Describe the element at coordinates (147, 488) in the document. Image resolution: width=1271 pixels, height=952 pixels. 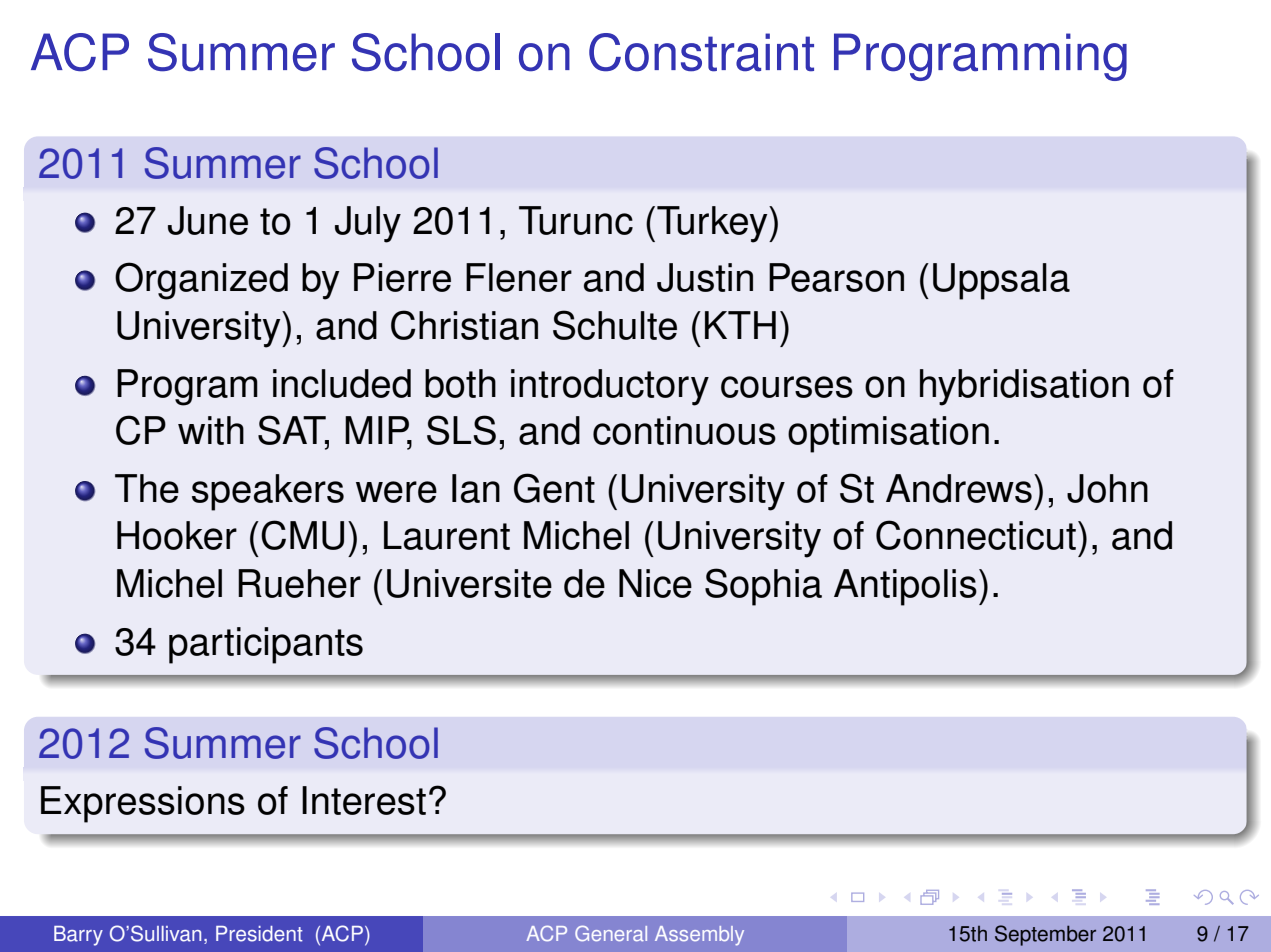
I see `The` at that location.
